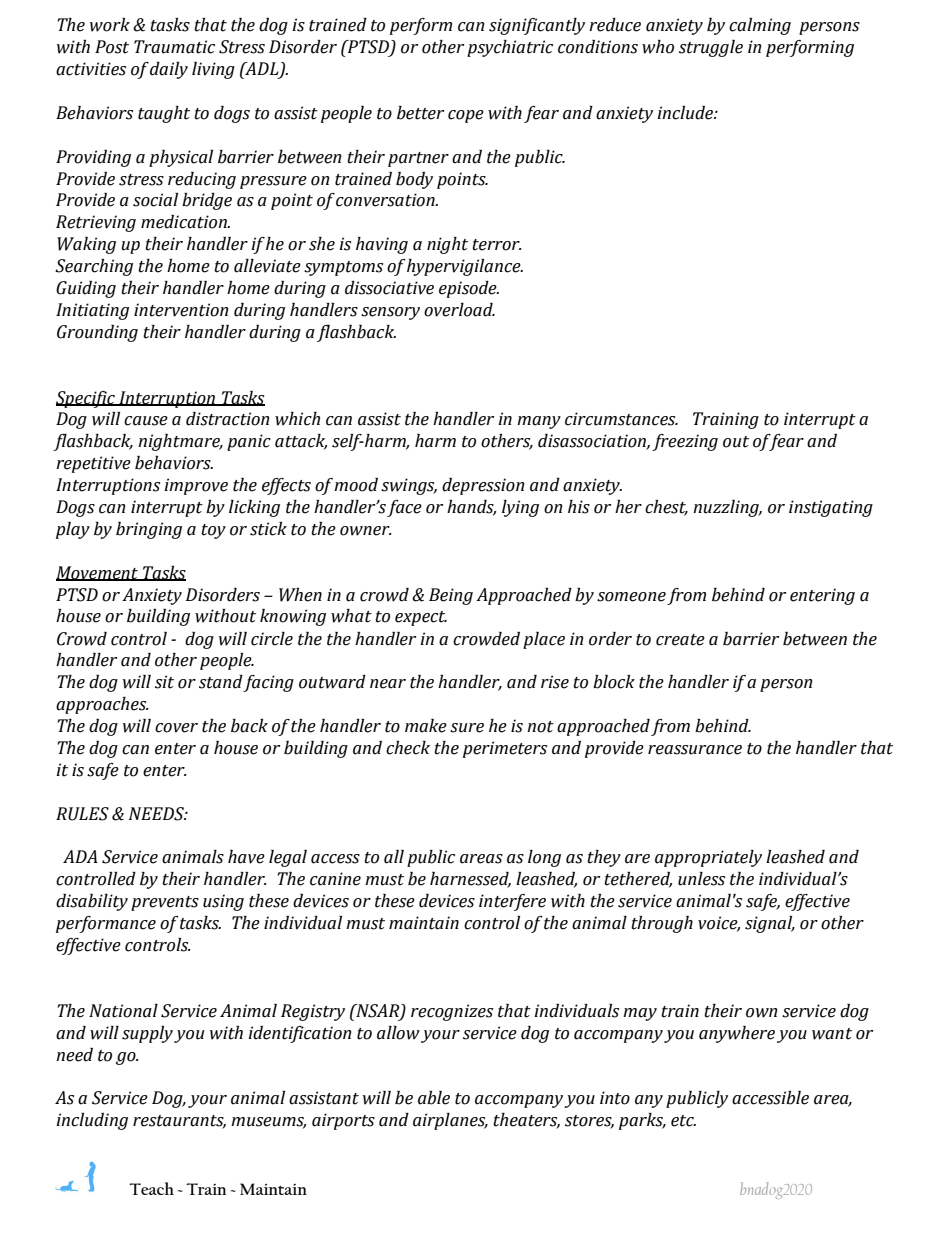 This screenshot has height=1233, width=952. I want to click on daily, so click(169, 70).
